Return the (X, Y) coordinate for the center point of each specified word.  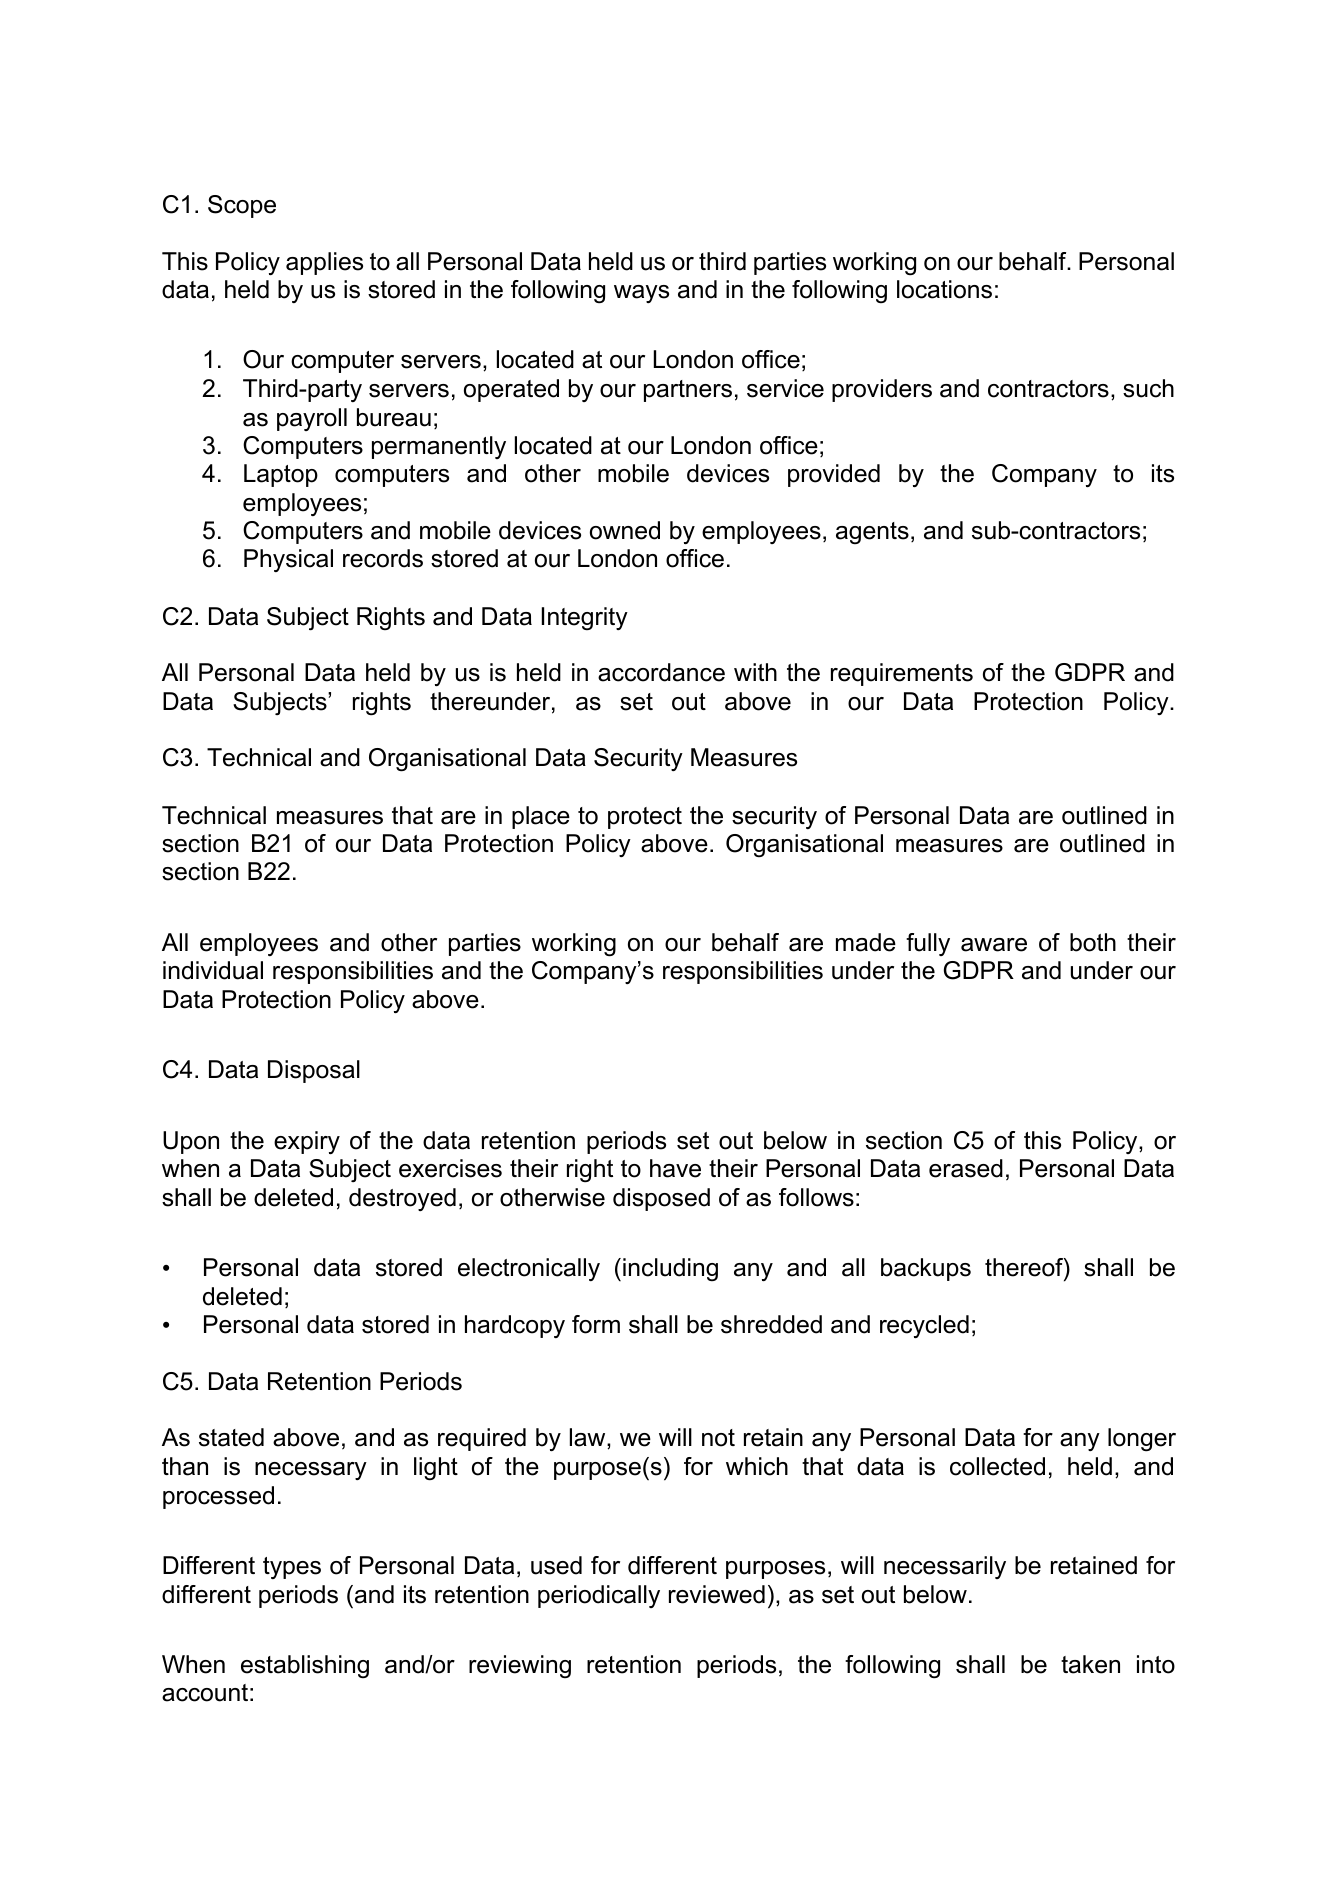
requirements (902, 674)
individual (213, 970)
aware (994, 945)
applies (324, 263)
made (866, 942)
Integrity (585, 618)
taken (1090, 1664)
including (670, 1269)
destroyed (402, 1199)
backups (926, 1269)
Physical (288, 560)
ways (641, 294)
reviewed (717, 1594)
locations (944, 289)
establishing (305, 1666)
